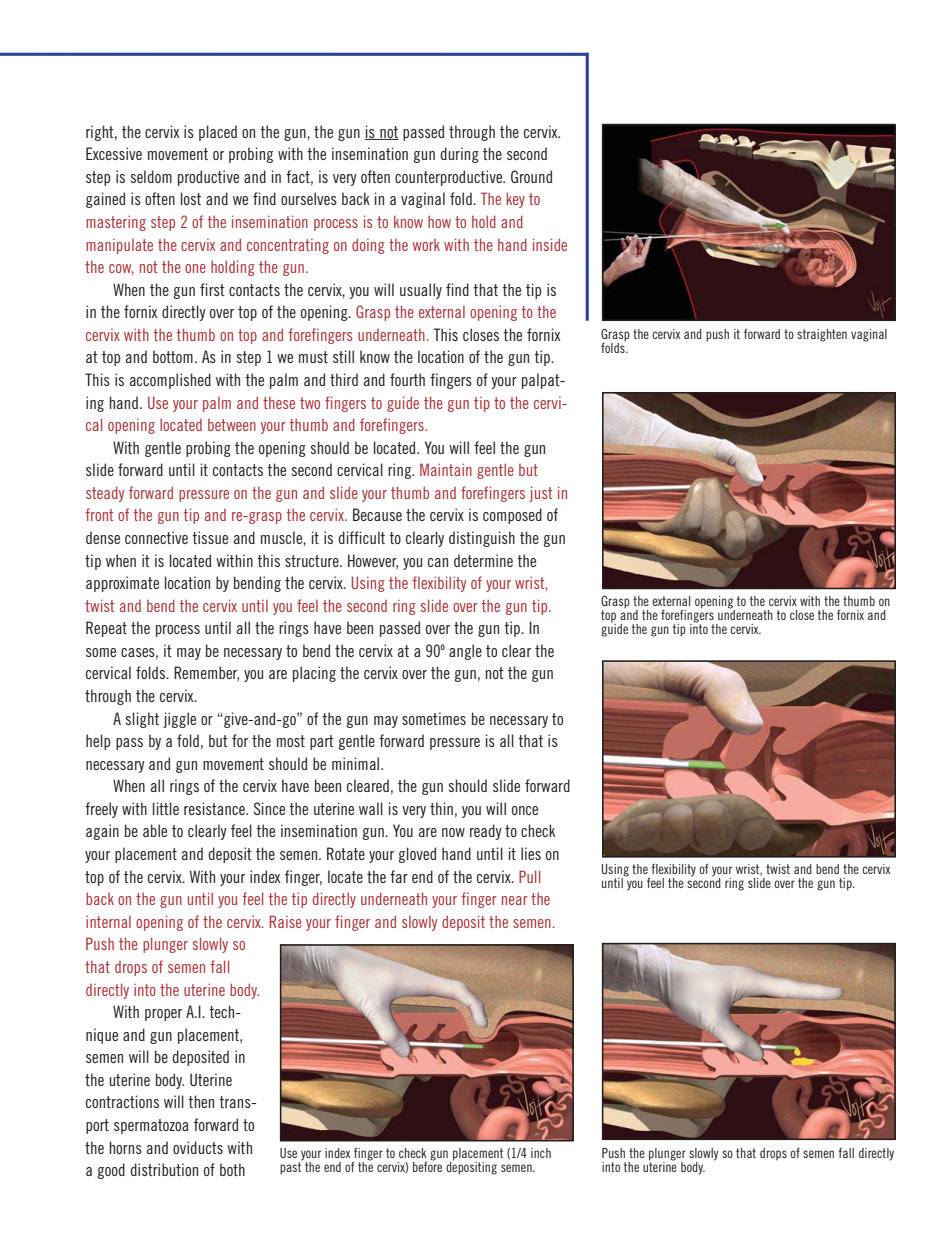 This page has width=952, height=1233. I want to click on Remember, so click(206, 674).
